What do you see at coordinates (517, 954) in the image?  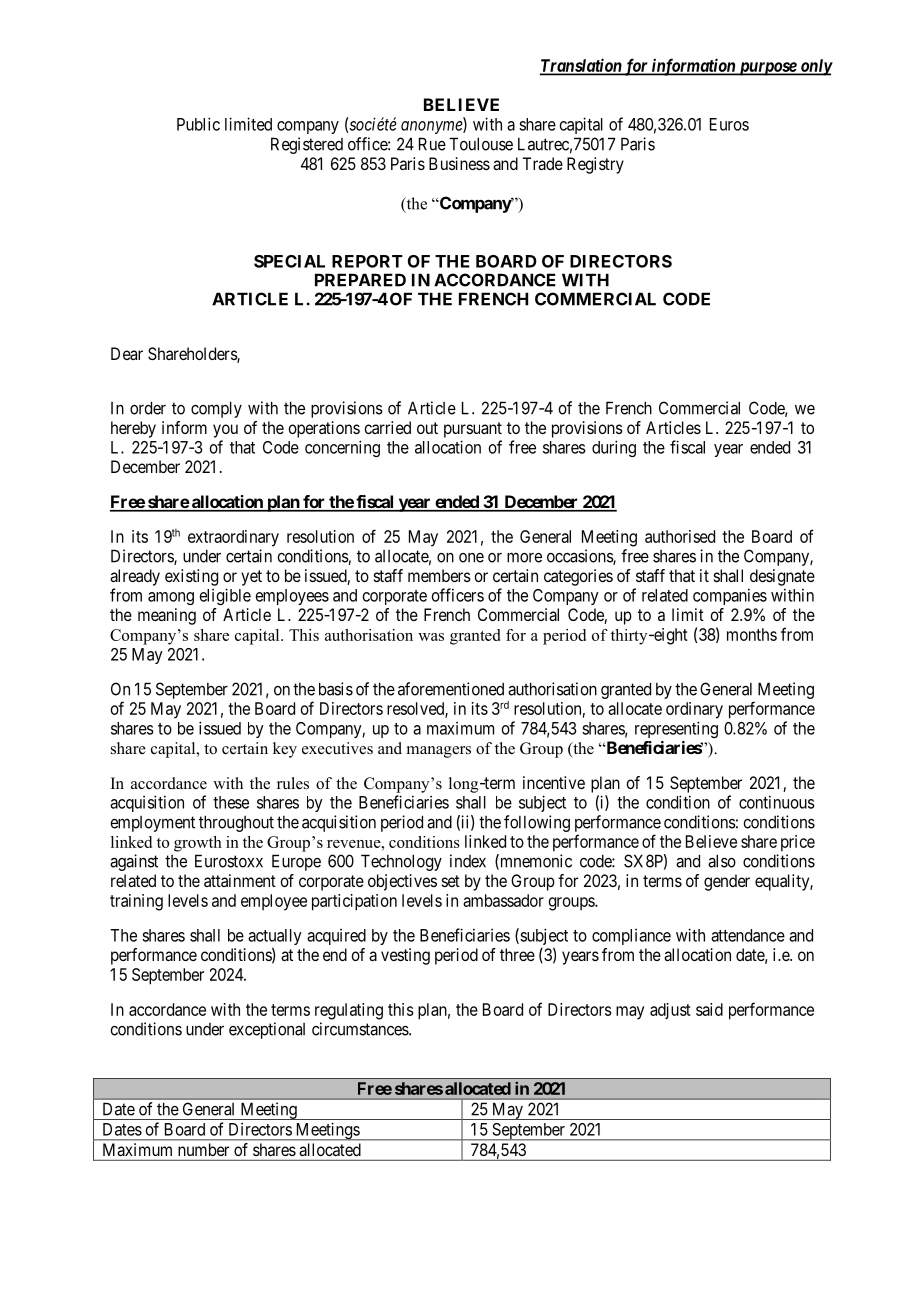 I see `three` at bounding box center [517, 954].
